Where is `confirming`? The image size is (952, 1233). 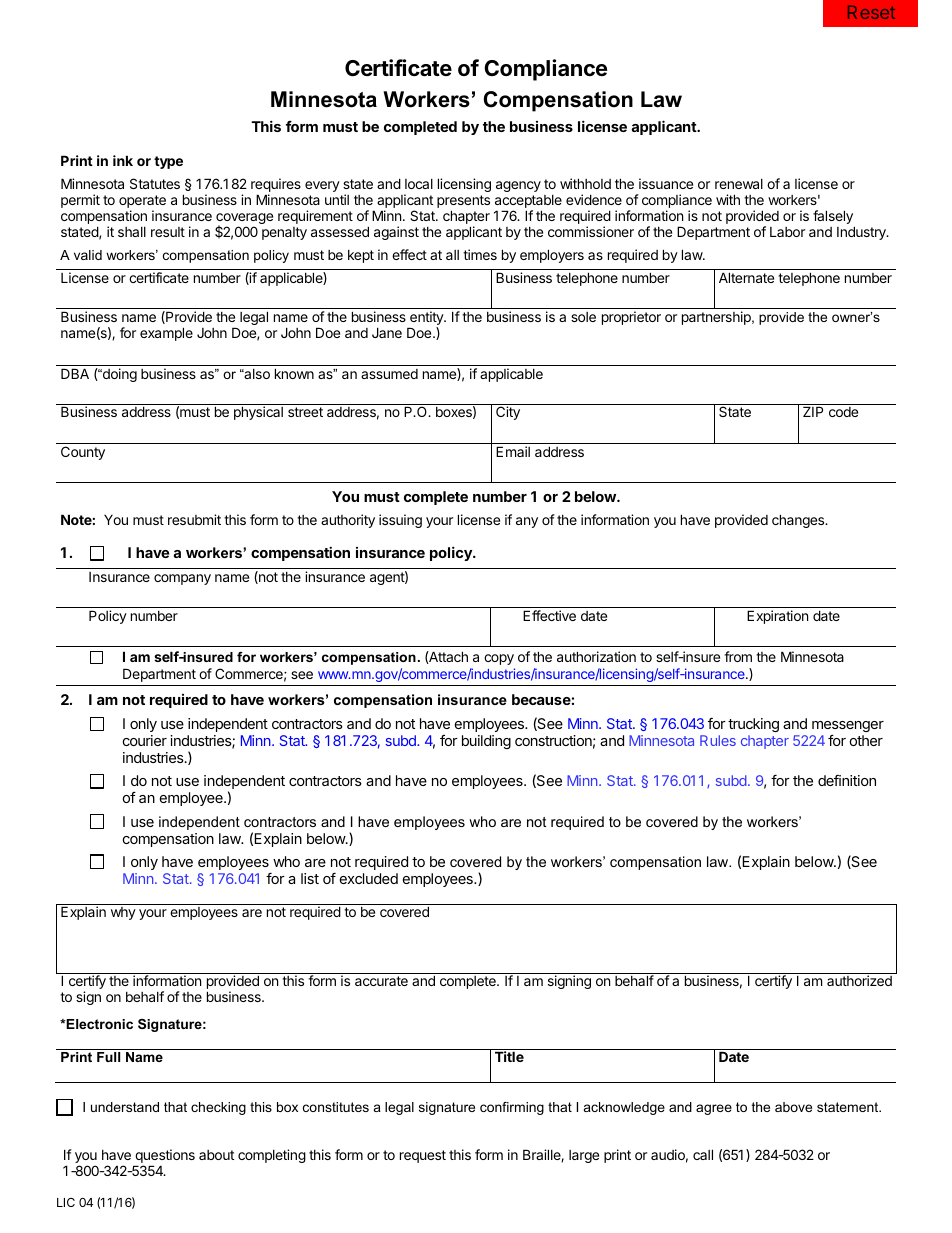 confirming is located at coordinates (512, 1108).
